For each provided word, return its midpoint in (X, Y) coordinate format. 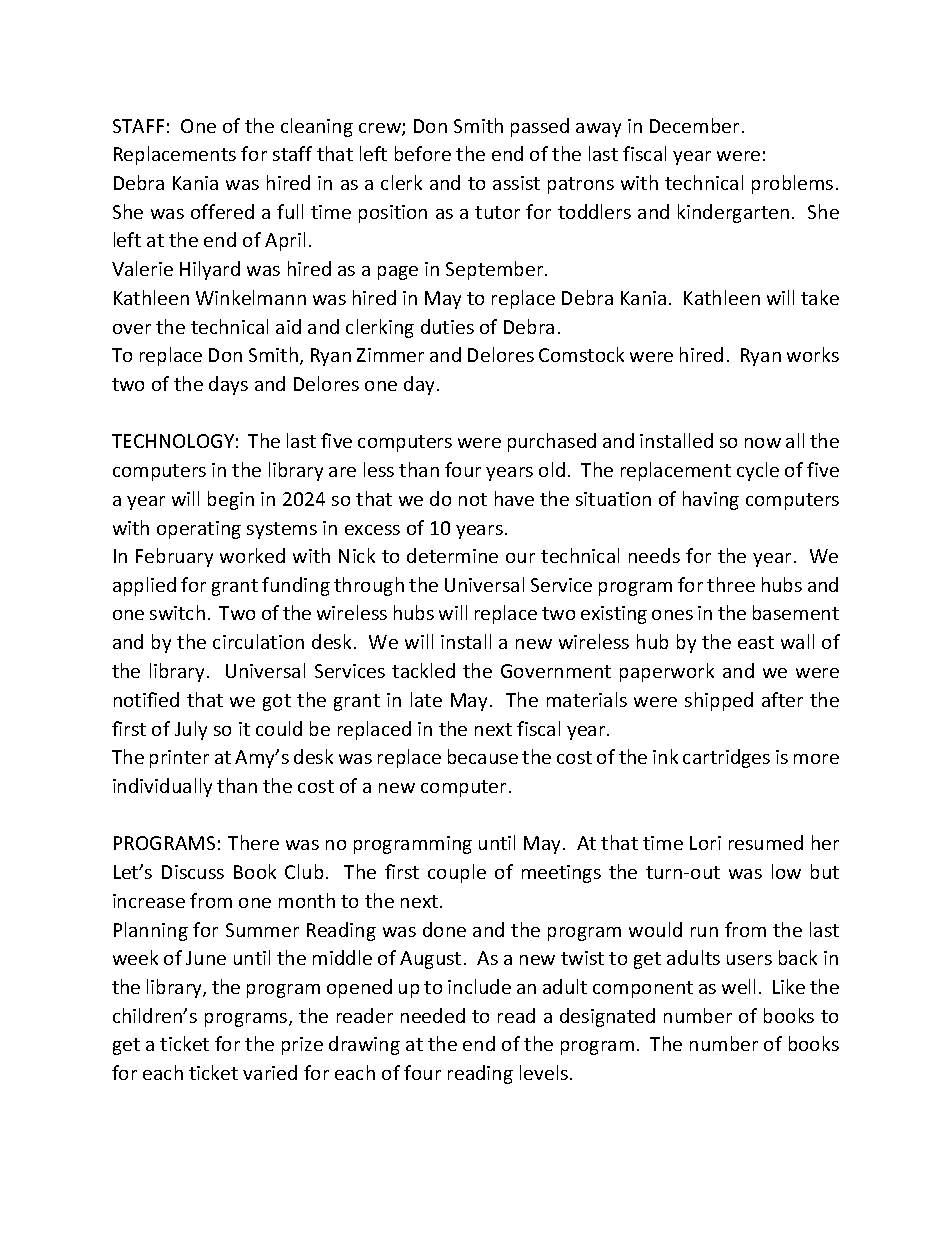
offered (222, 211)
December (694, 125)
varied (270, 1072)
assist (516, 183)
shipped (719, 701)
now (763, 443)
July (191, 730)
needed (433, 1015)
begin (231, 500)
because (483, 756)
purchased (552, 442)
